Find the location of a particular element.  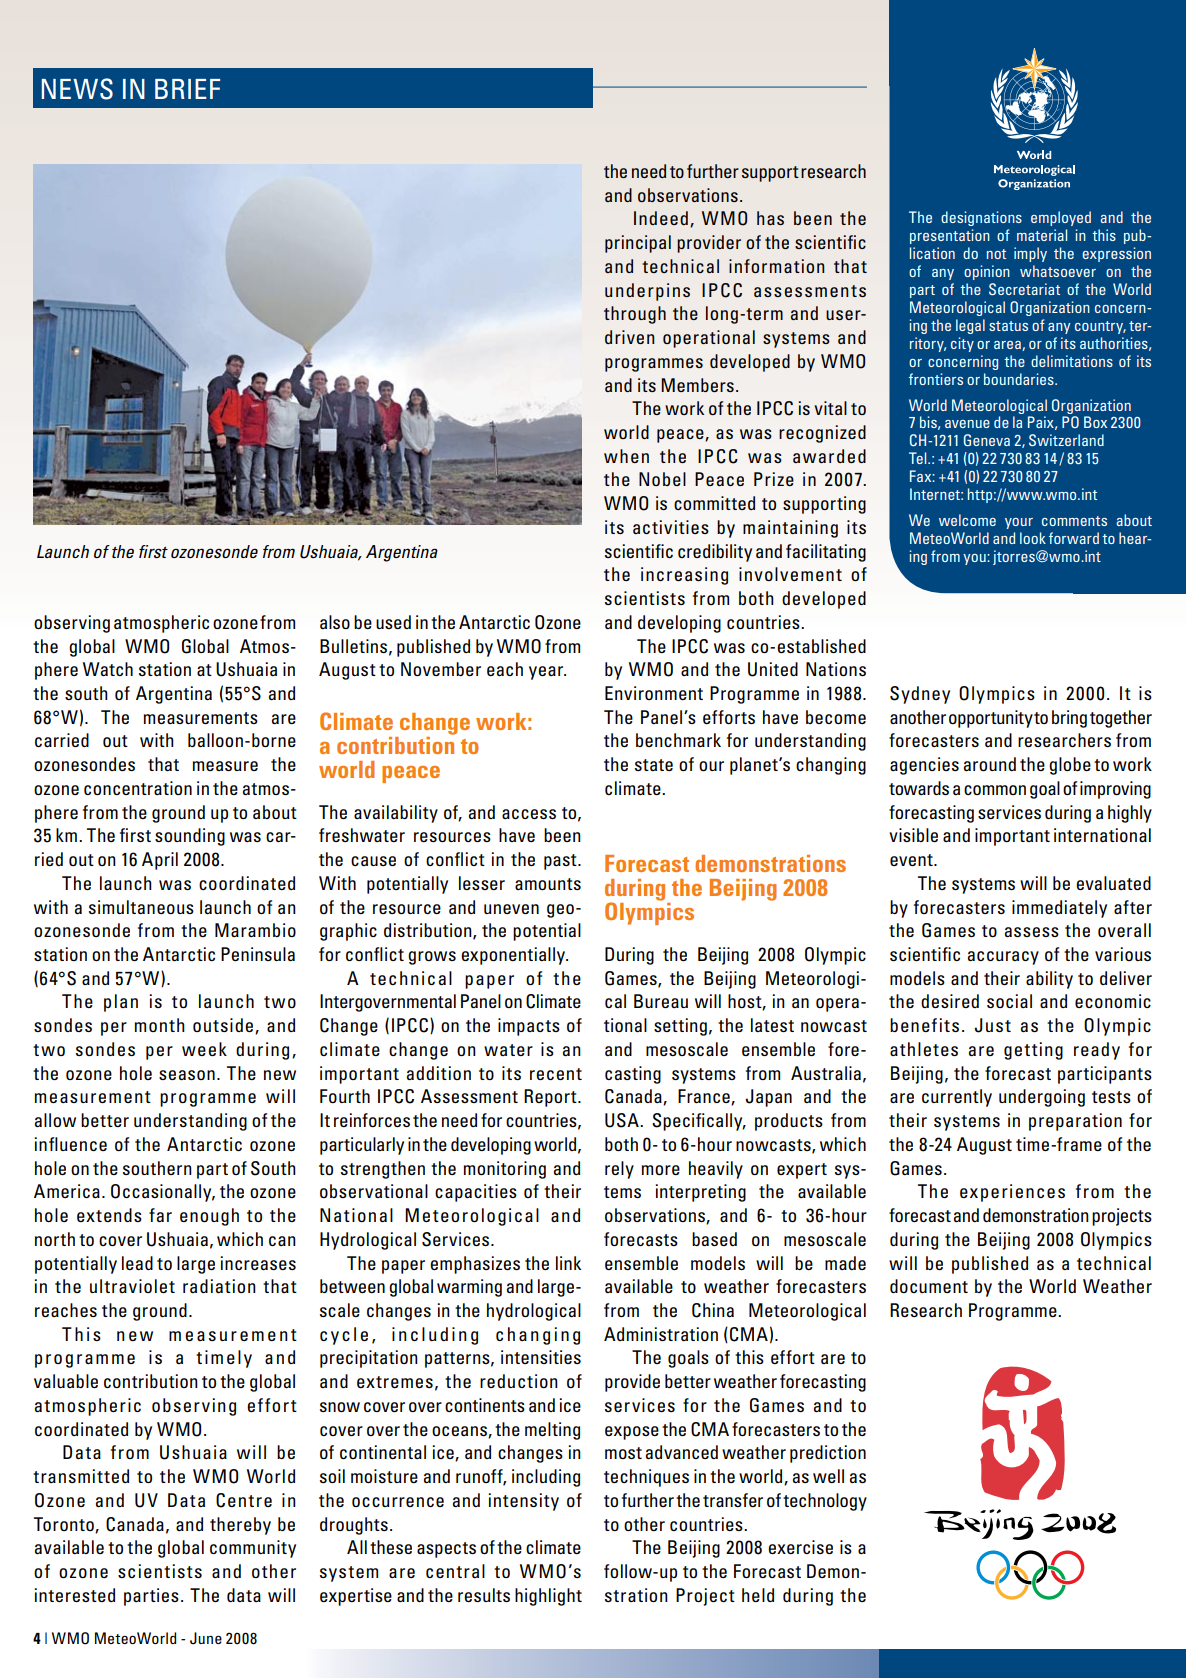

Indeed is located at coordinates (661, 218).
